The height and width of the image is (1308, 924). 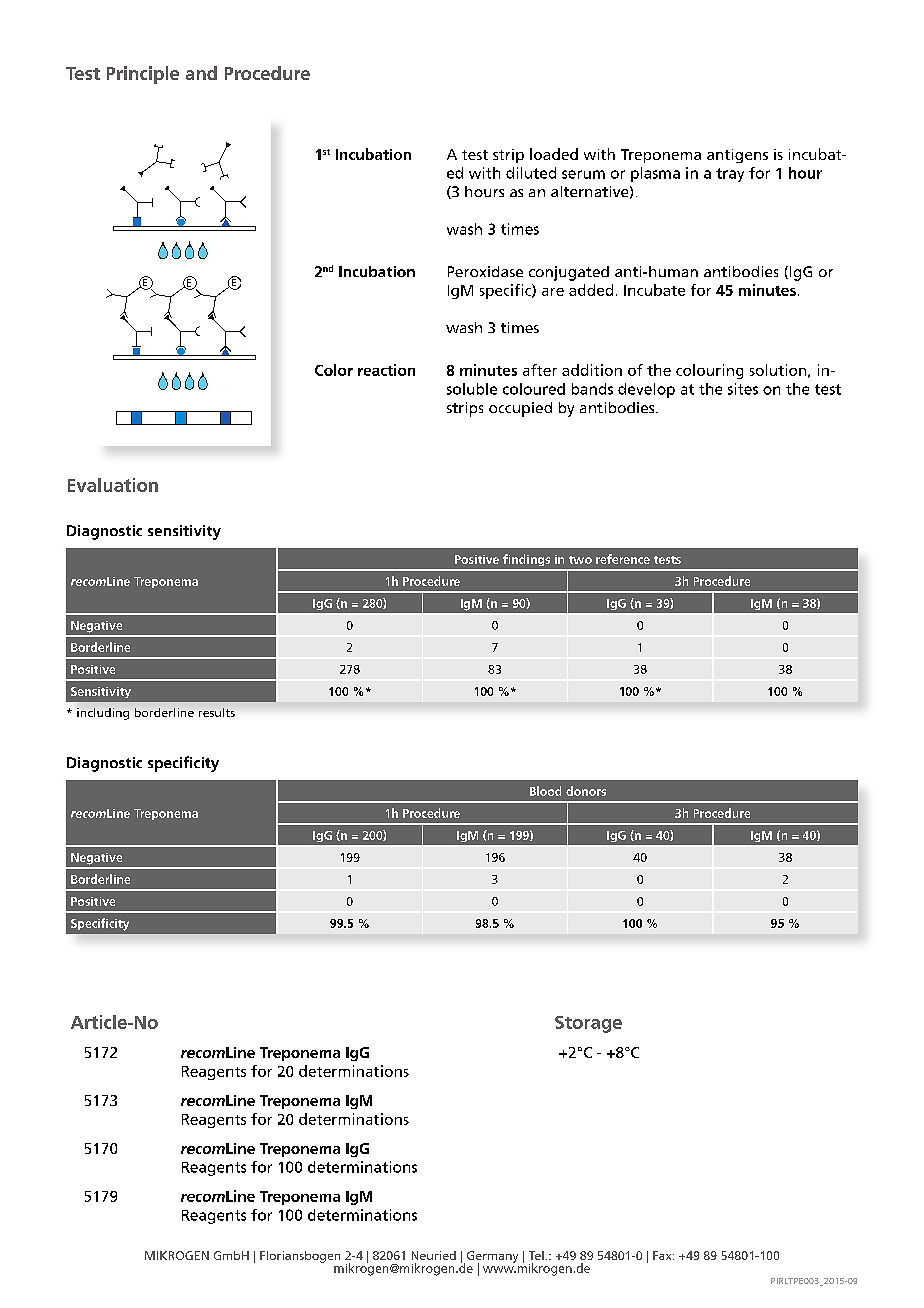 I want to click on plasma, so click(x=655, y=174).
